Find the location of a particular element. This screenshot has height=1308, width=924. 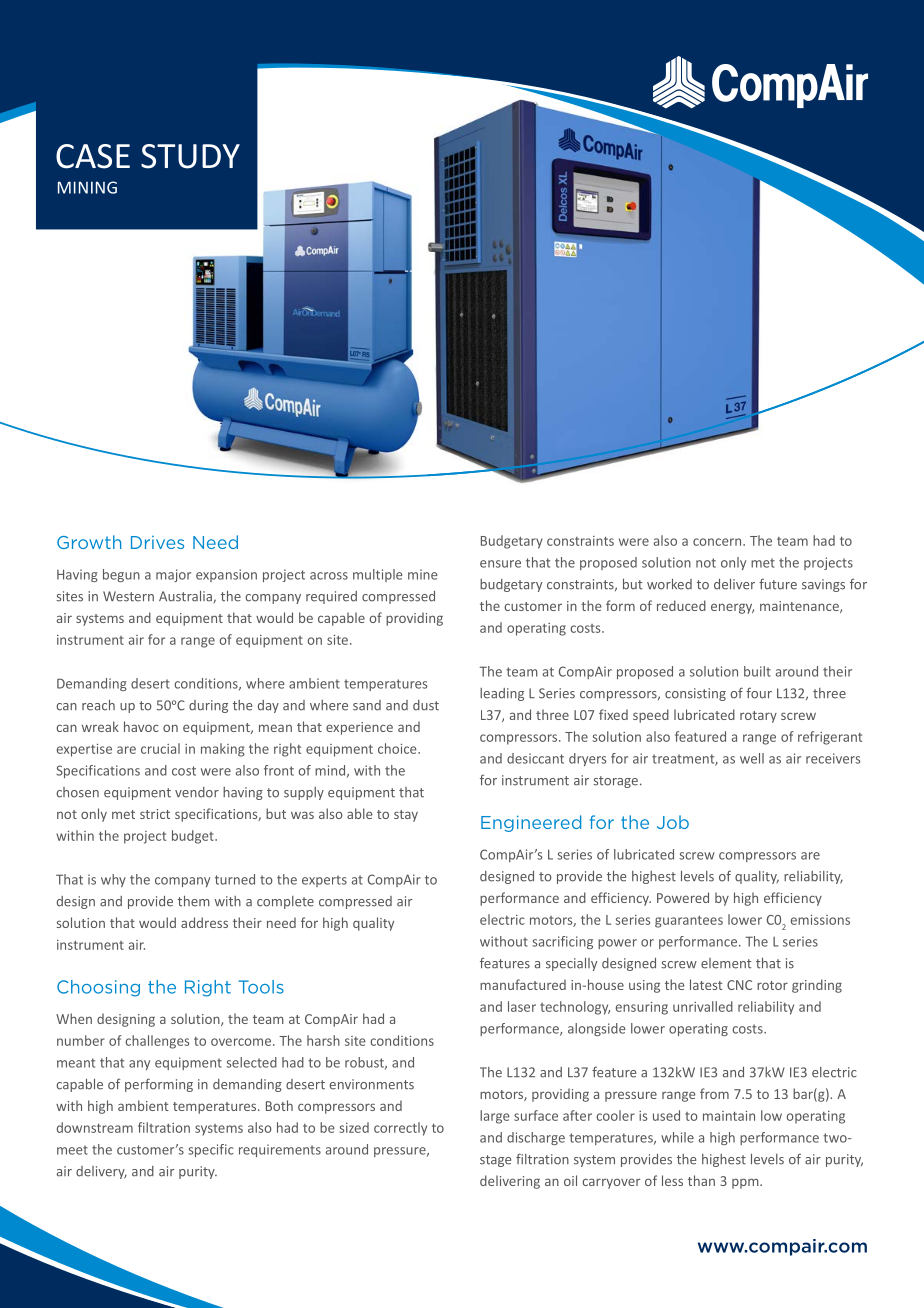

downstream is located at coordinates (95, 1127).
